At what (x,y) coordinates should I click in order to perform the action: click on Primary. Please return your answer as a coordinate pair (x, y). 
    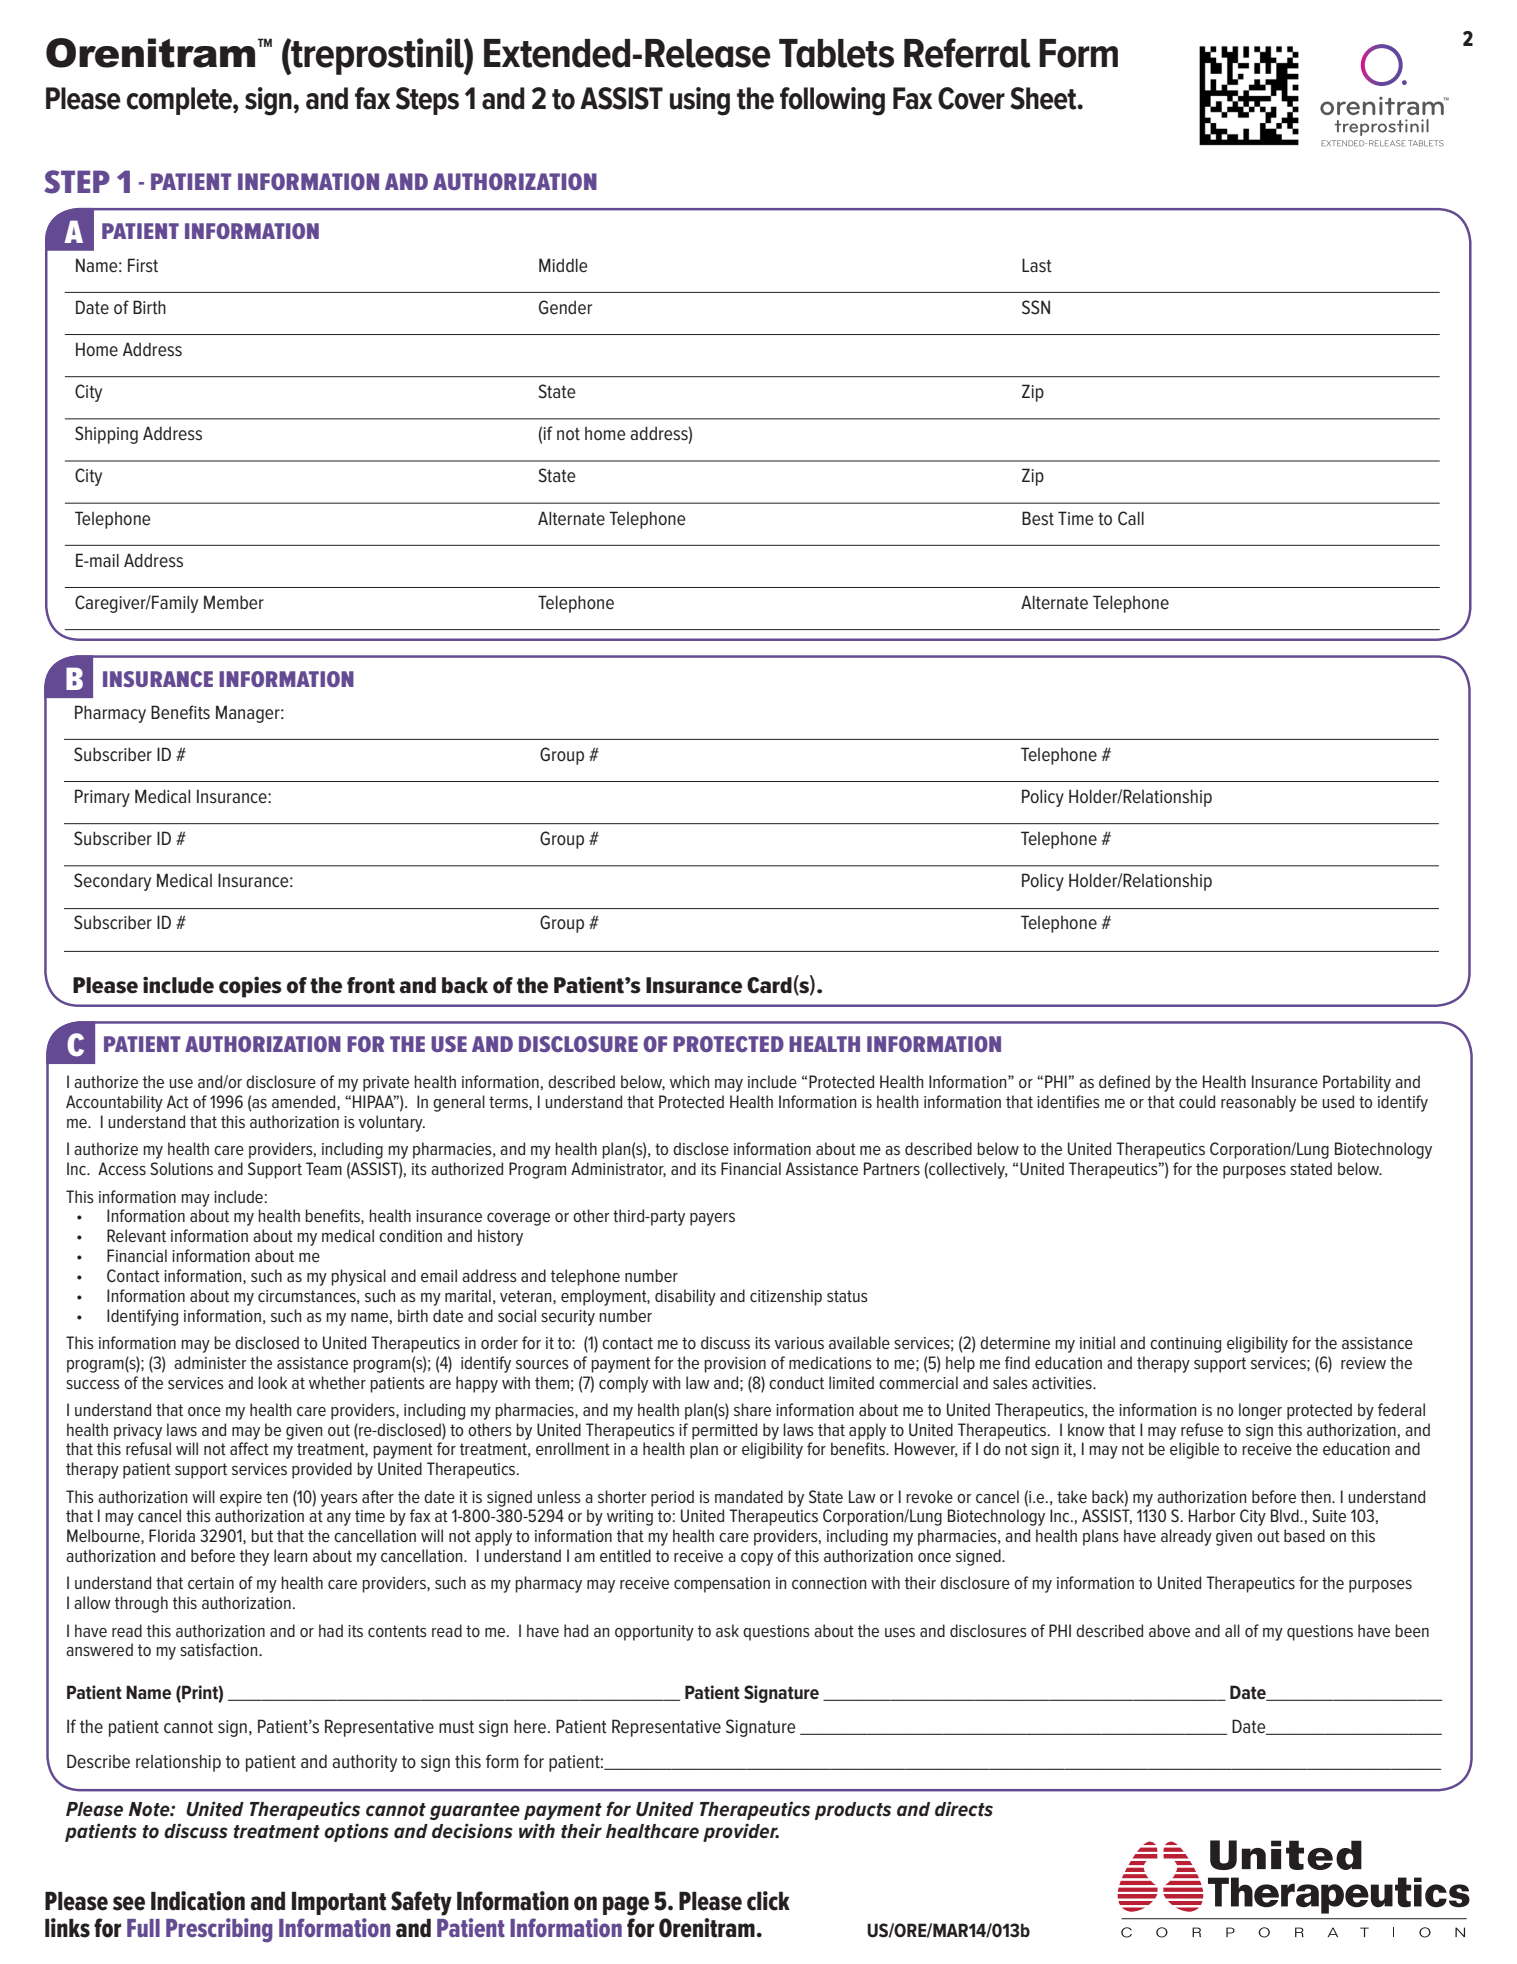
    Looking at the image, I should click on (102, 798).
